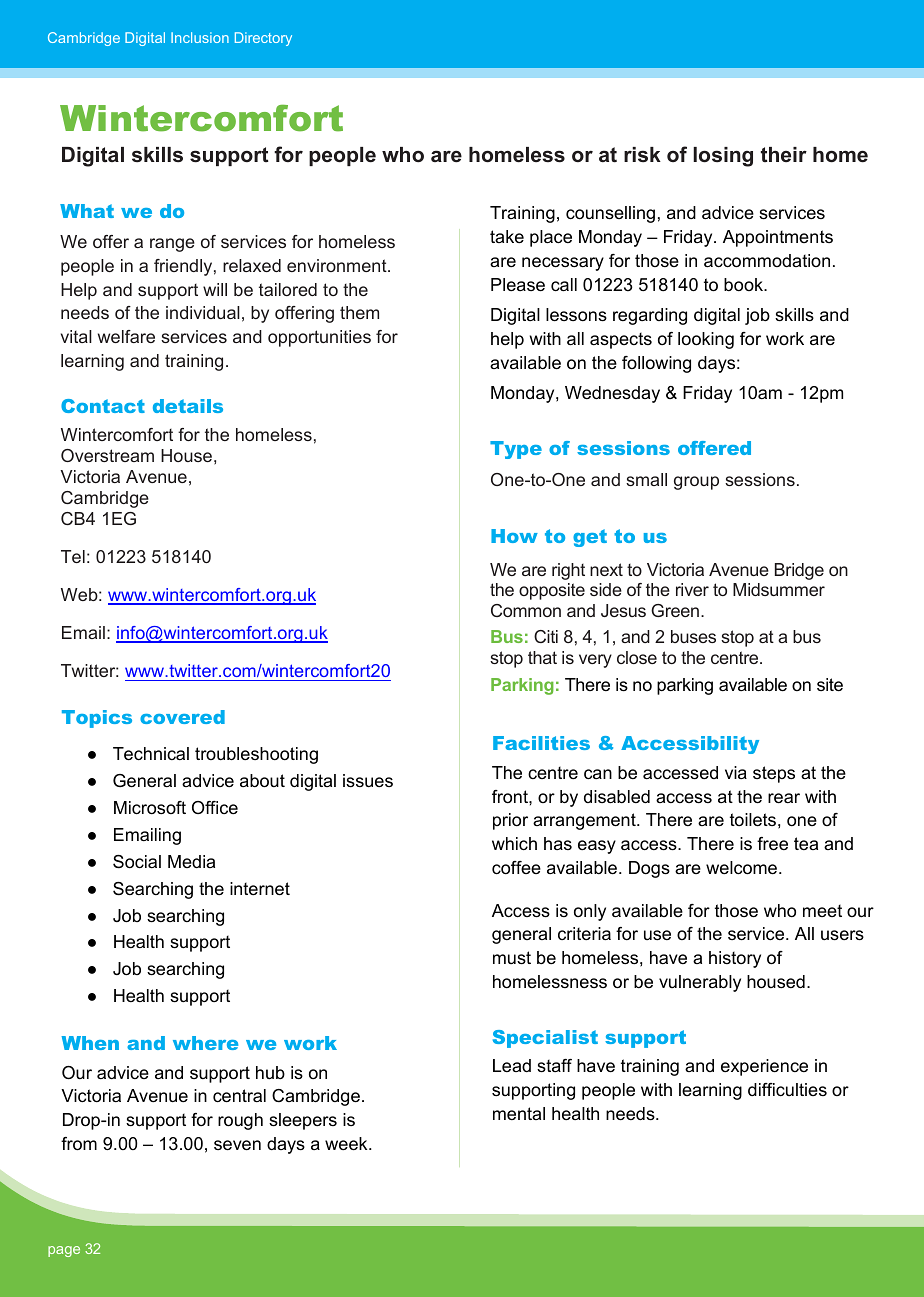 The image size is (924, 1297). What do you see at coordinates (126, 336) in the document?
I see `welfare` at bounding box center [126, 336].
